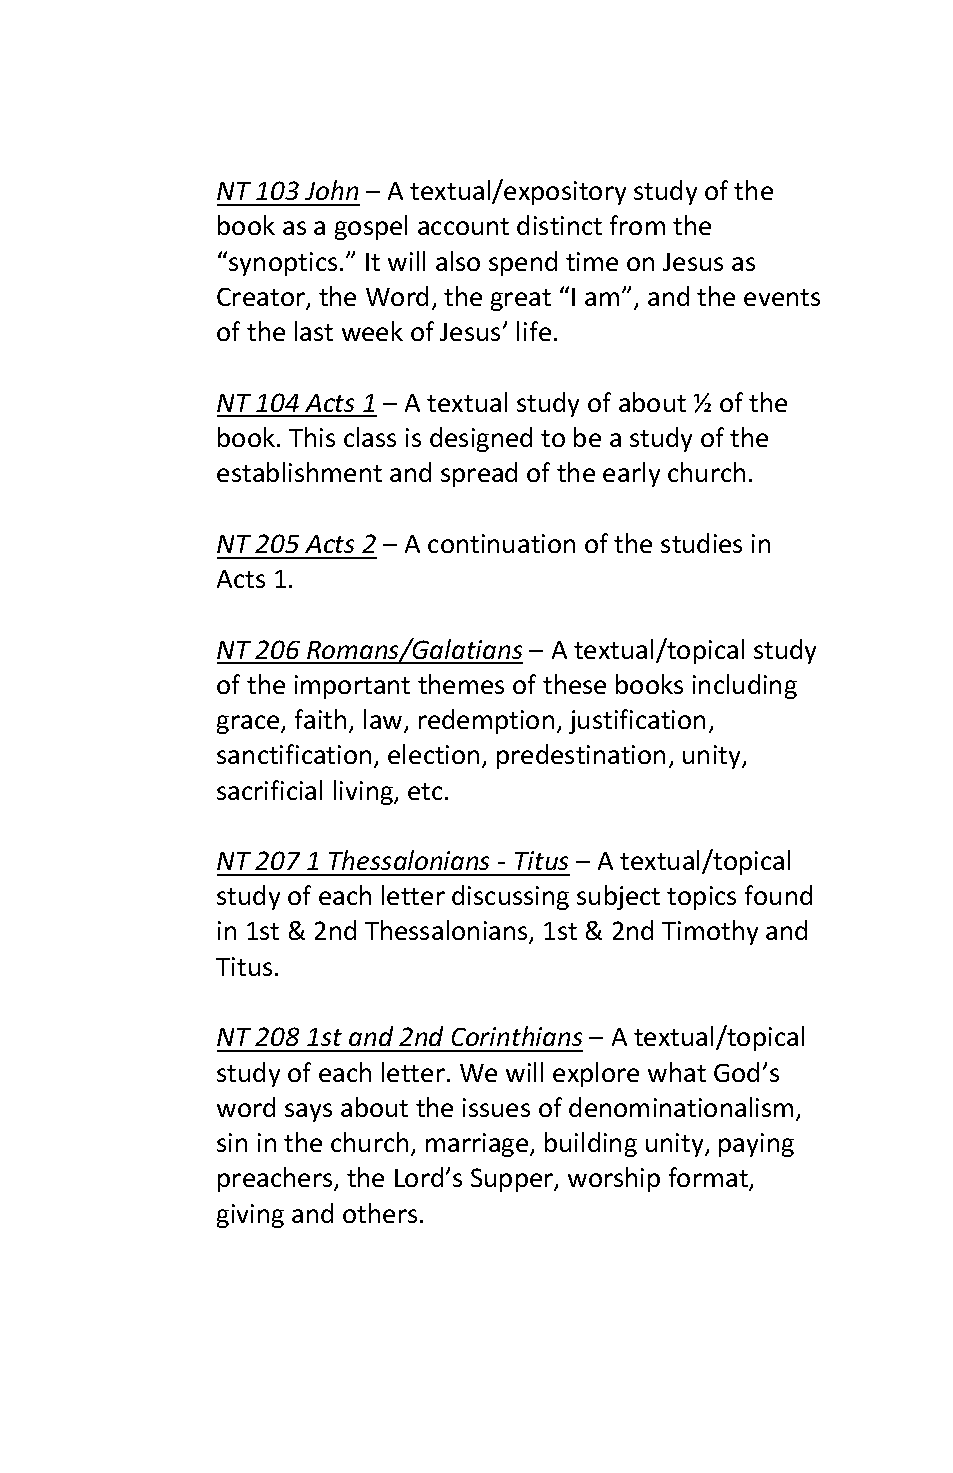 This screenshot has width=953, height=1473. What do you see at coordinates (331, 190) in the screenshot?
I see `John` at bounding box center [331, 190].
